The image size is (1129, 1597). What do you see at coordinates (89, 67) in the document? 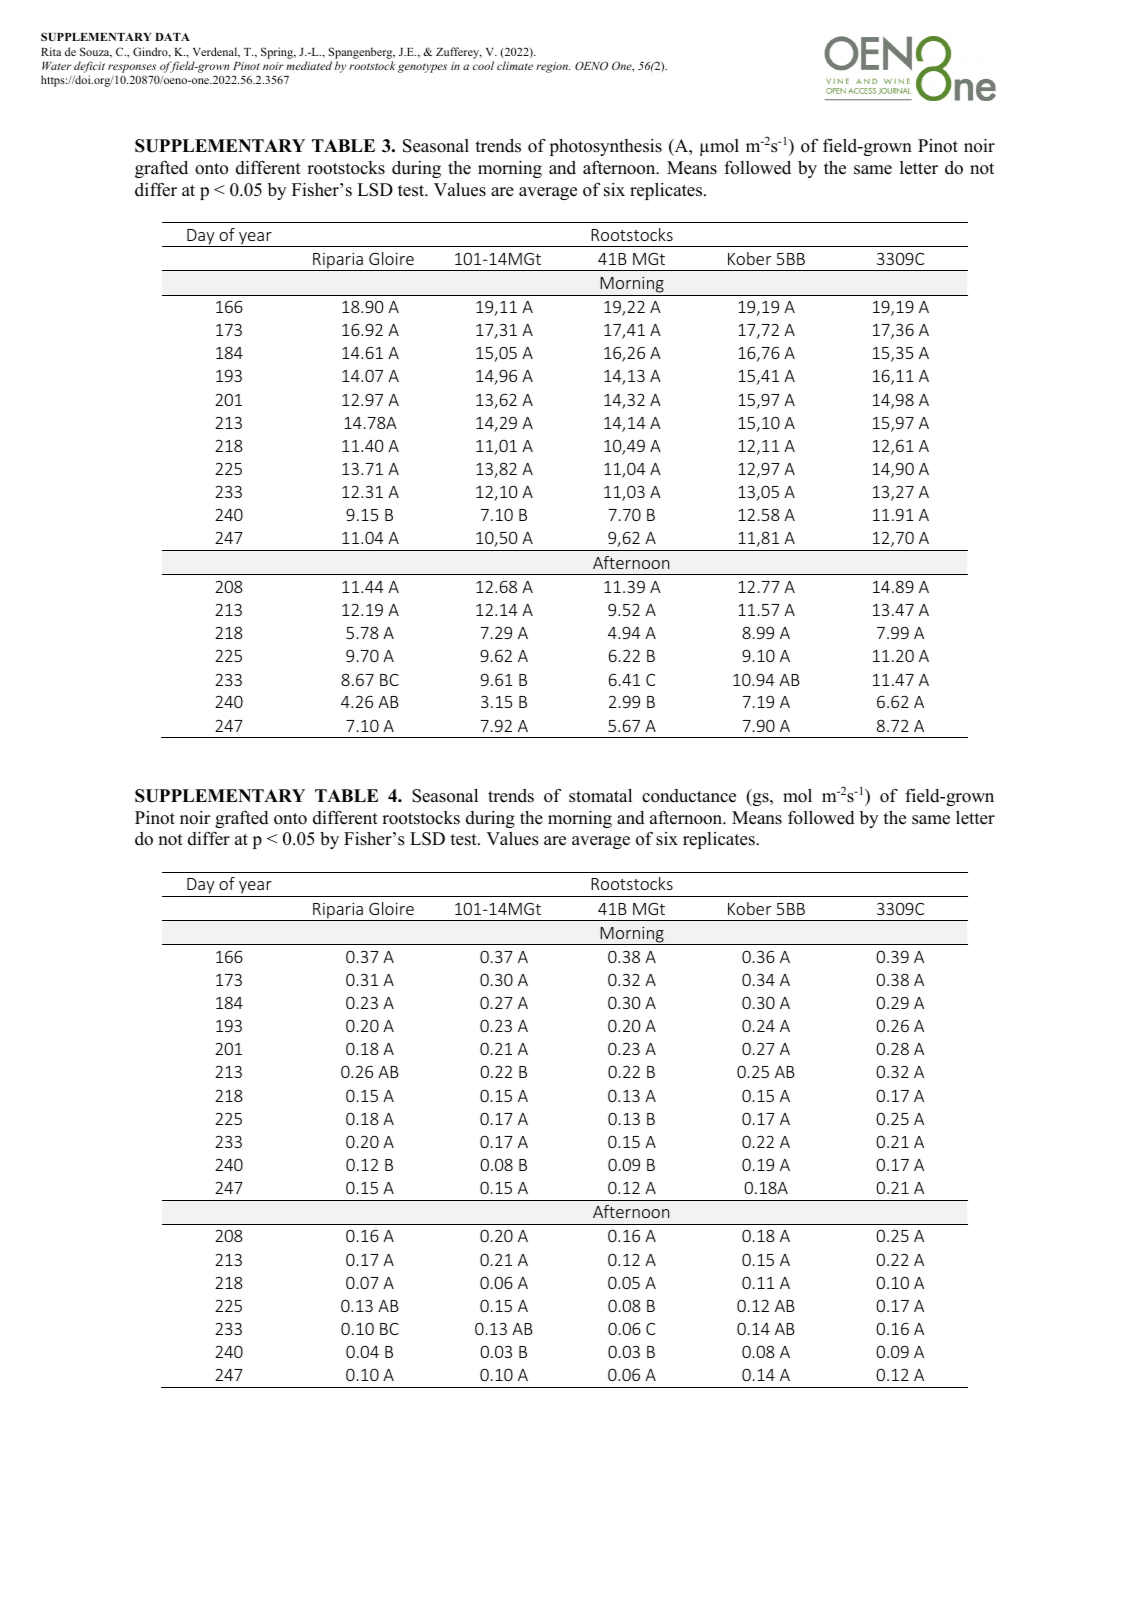
I see `deficit` at bounding box center [89, 67].
